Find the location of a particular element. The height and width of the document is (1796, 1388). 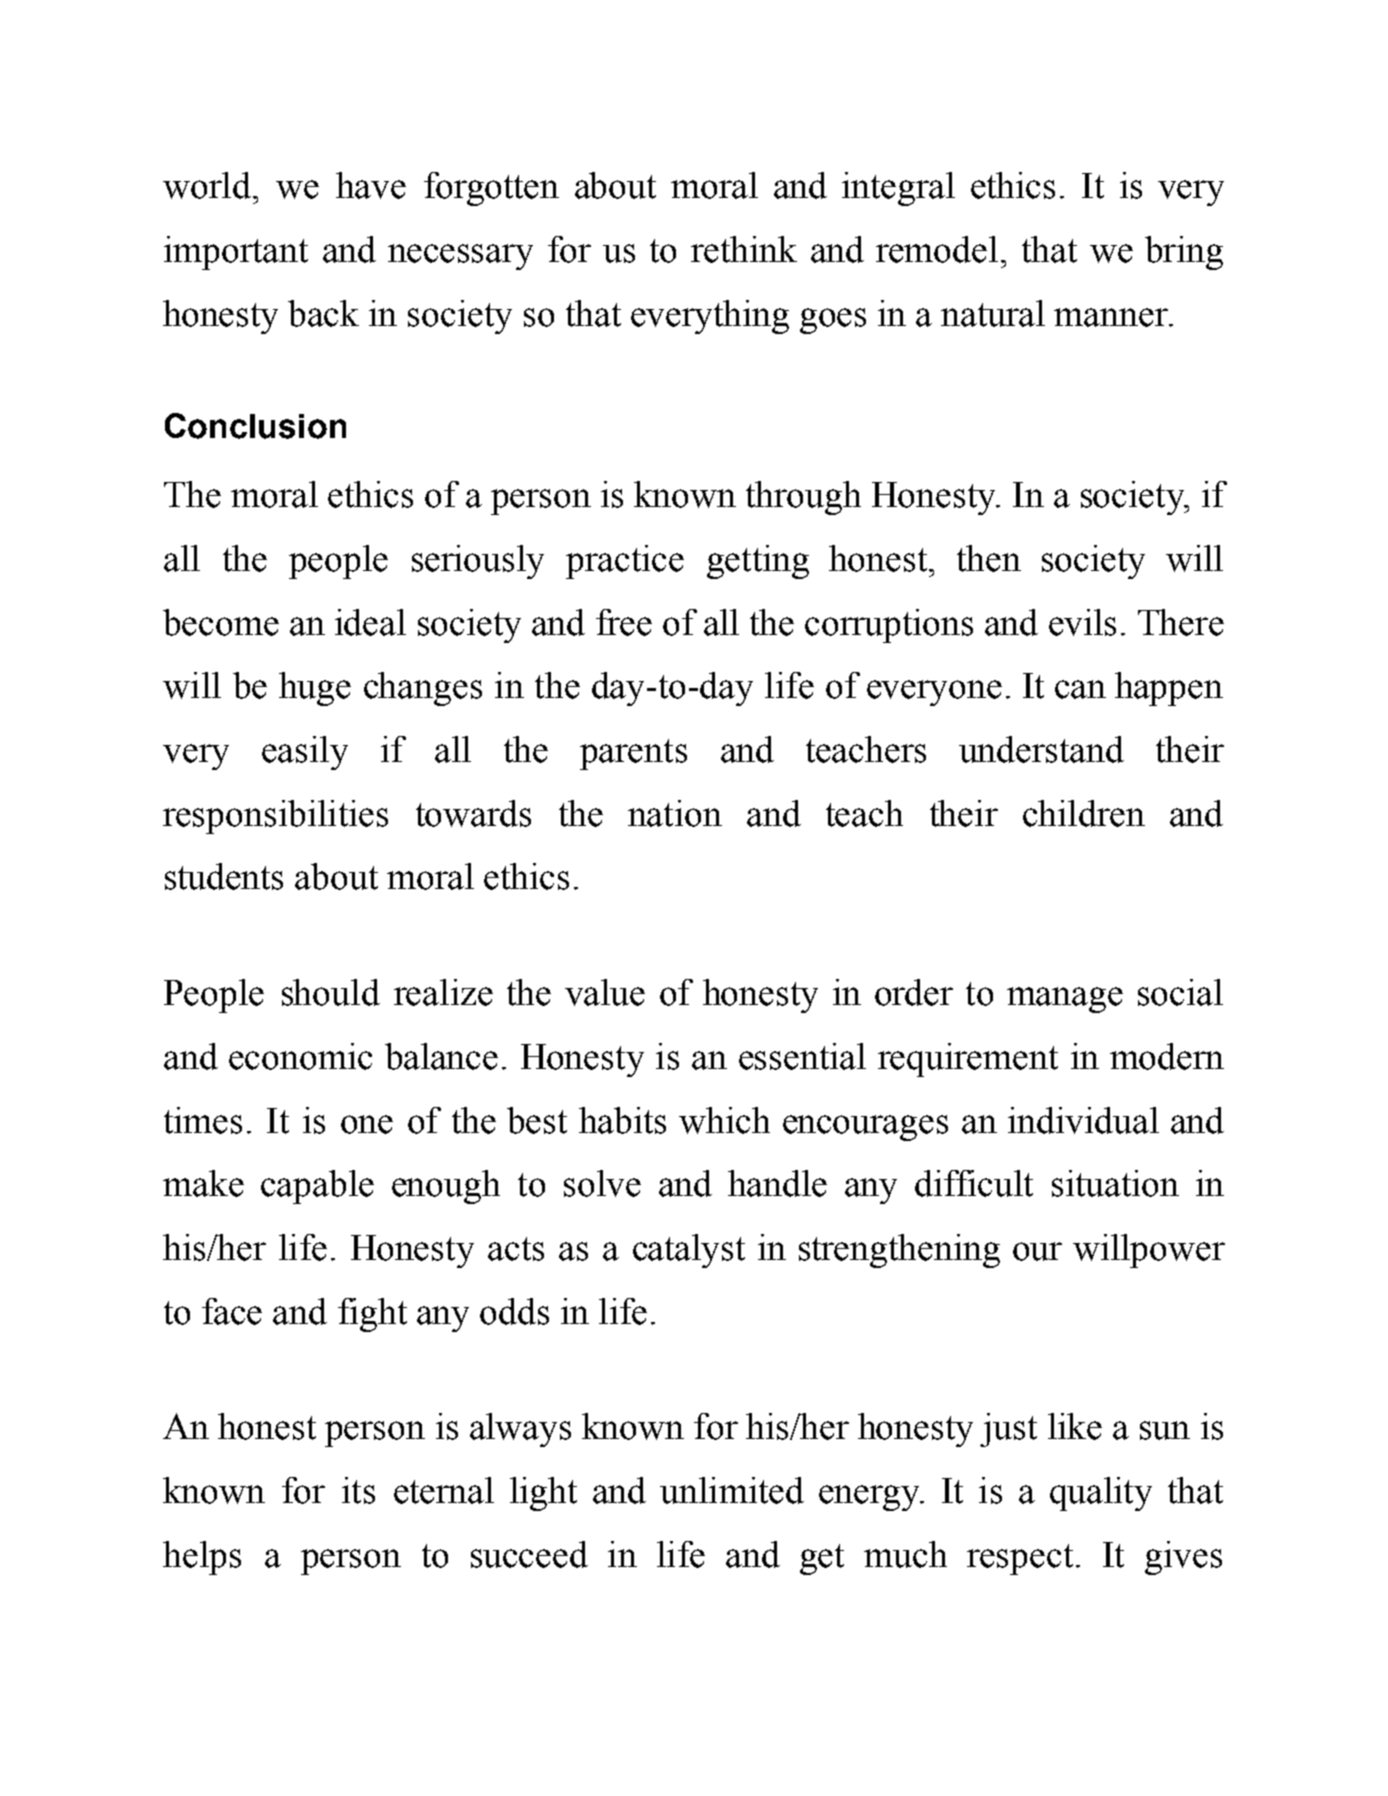

responsibilities is located at coordinates (275, 817).
